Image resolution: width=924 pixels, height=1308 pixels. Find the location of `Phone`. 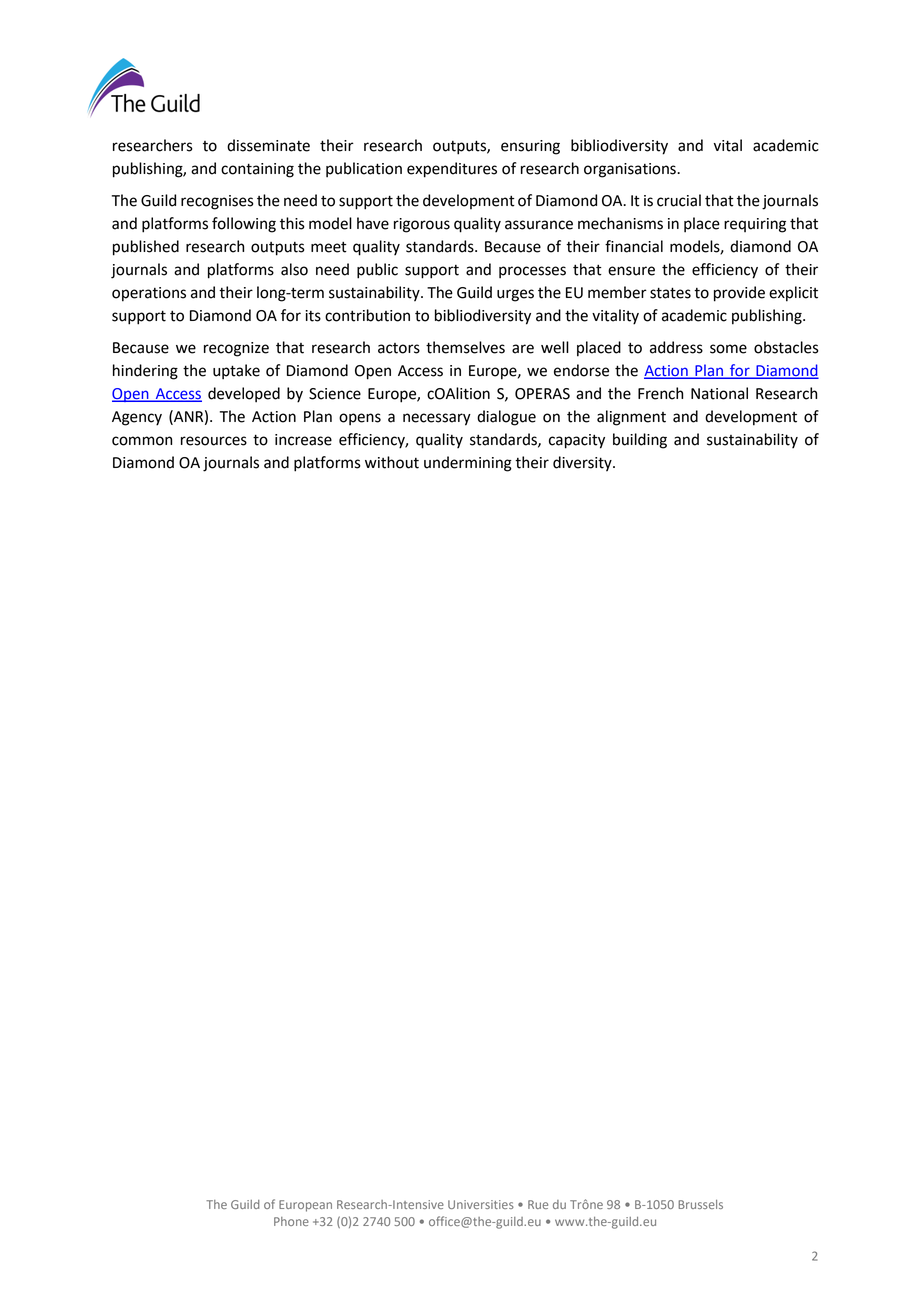

Phone is located at coordinates (291, 1221).
